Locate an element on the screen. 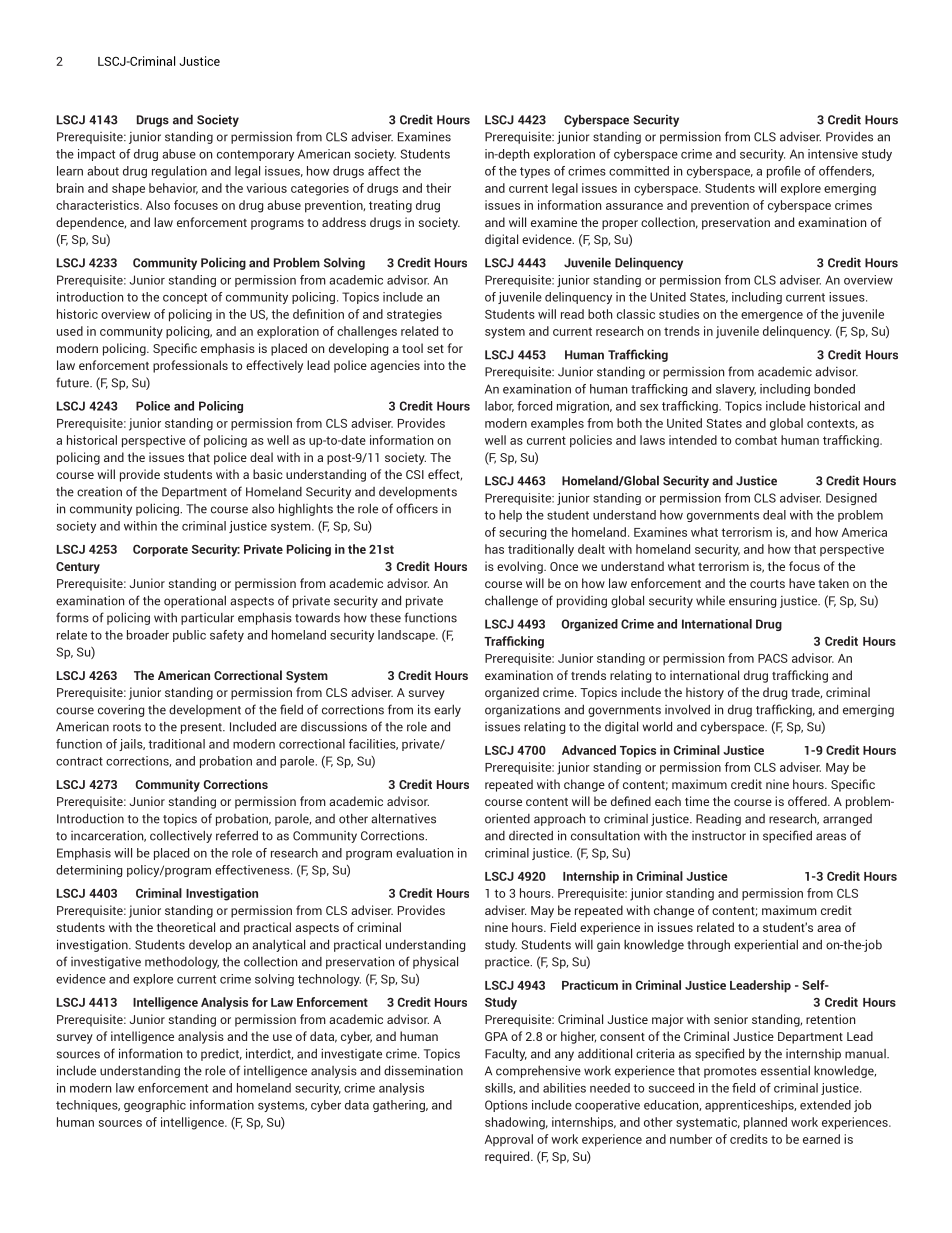 The image size is (952, 1233). Approval is located at coordinates (509, 1140).
